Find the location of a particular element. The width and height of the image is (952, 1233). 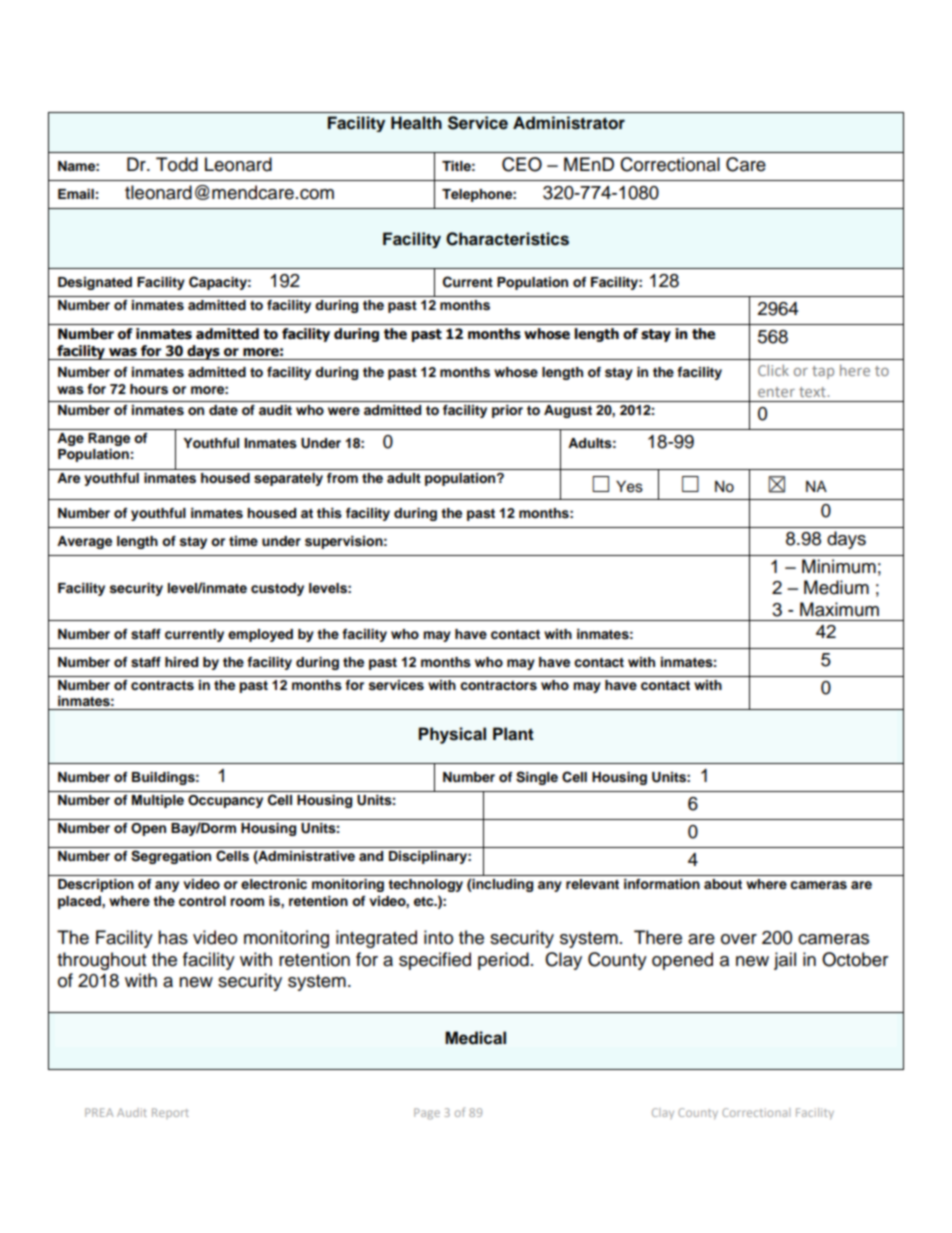

prior is located at coordinates (507, 411).
